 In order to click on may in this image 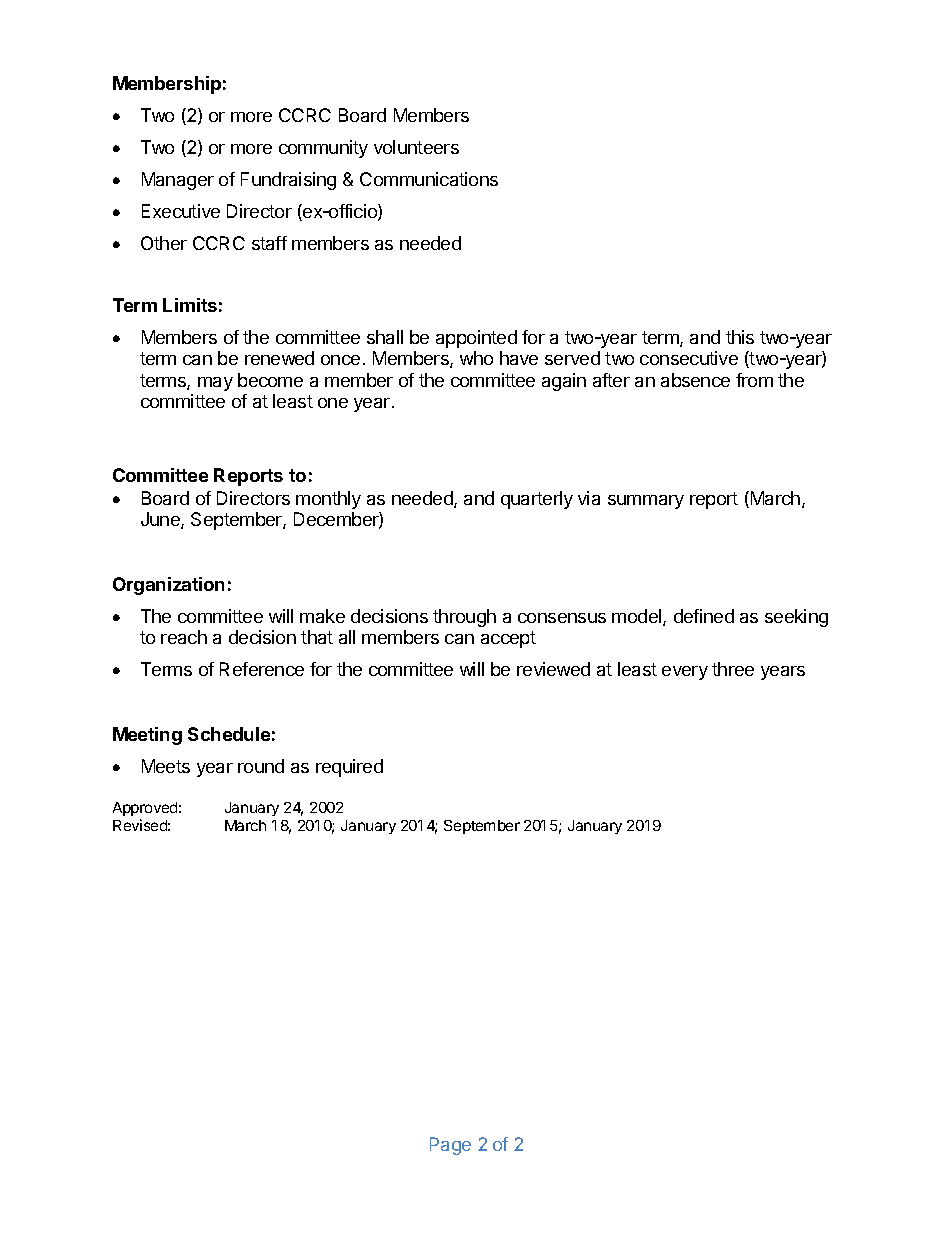, I will do `click(215, 384)`.
